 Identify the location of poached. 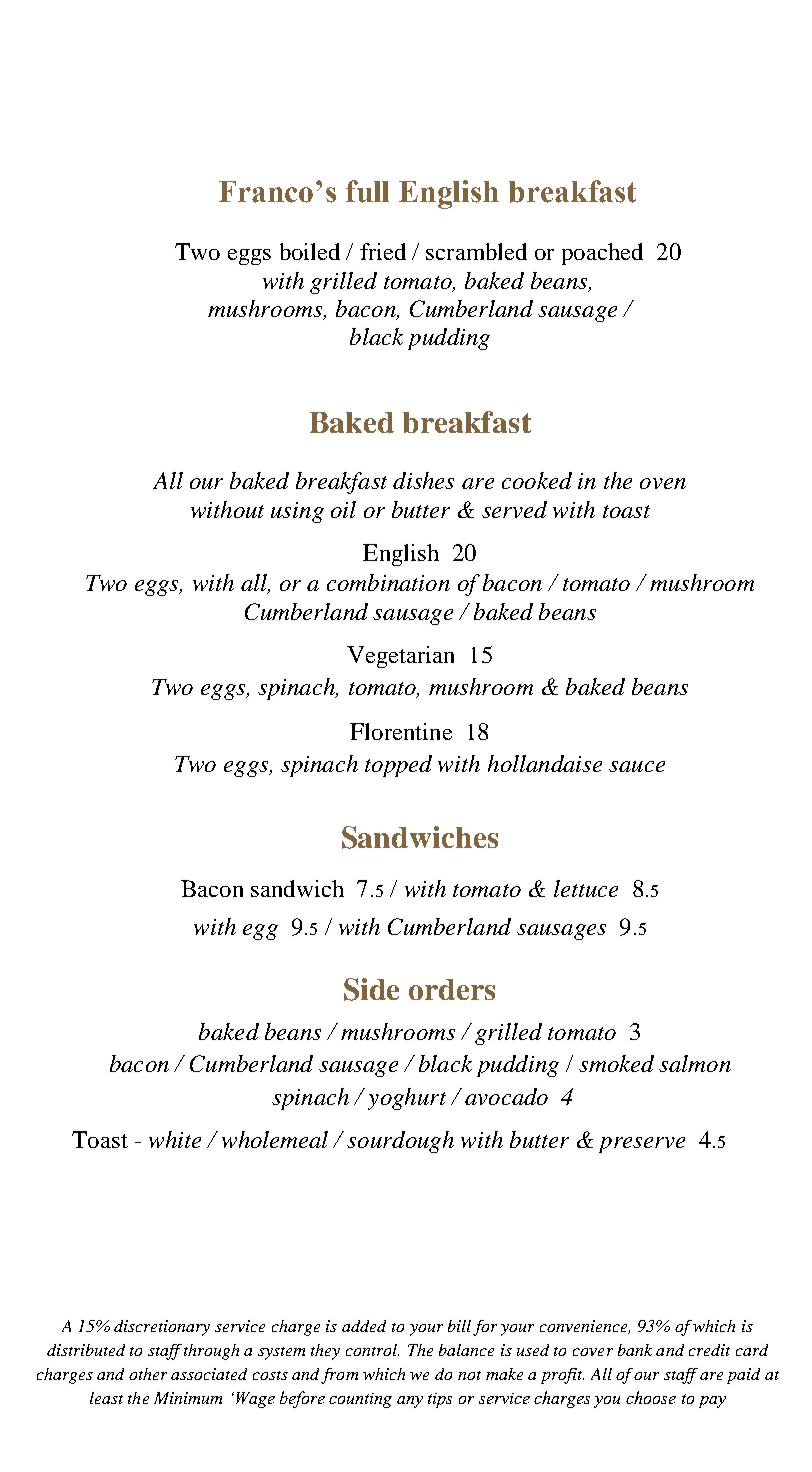
(602, 254).
